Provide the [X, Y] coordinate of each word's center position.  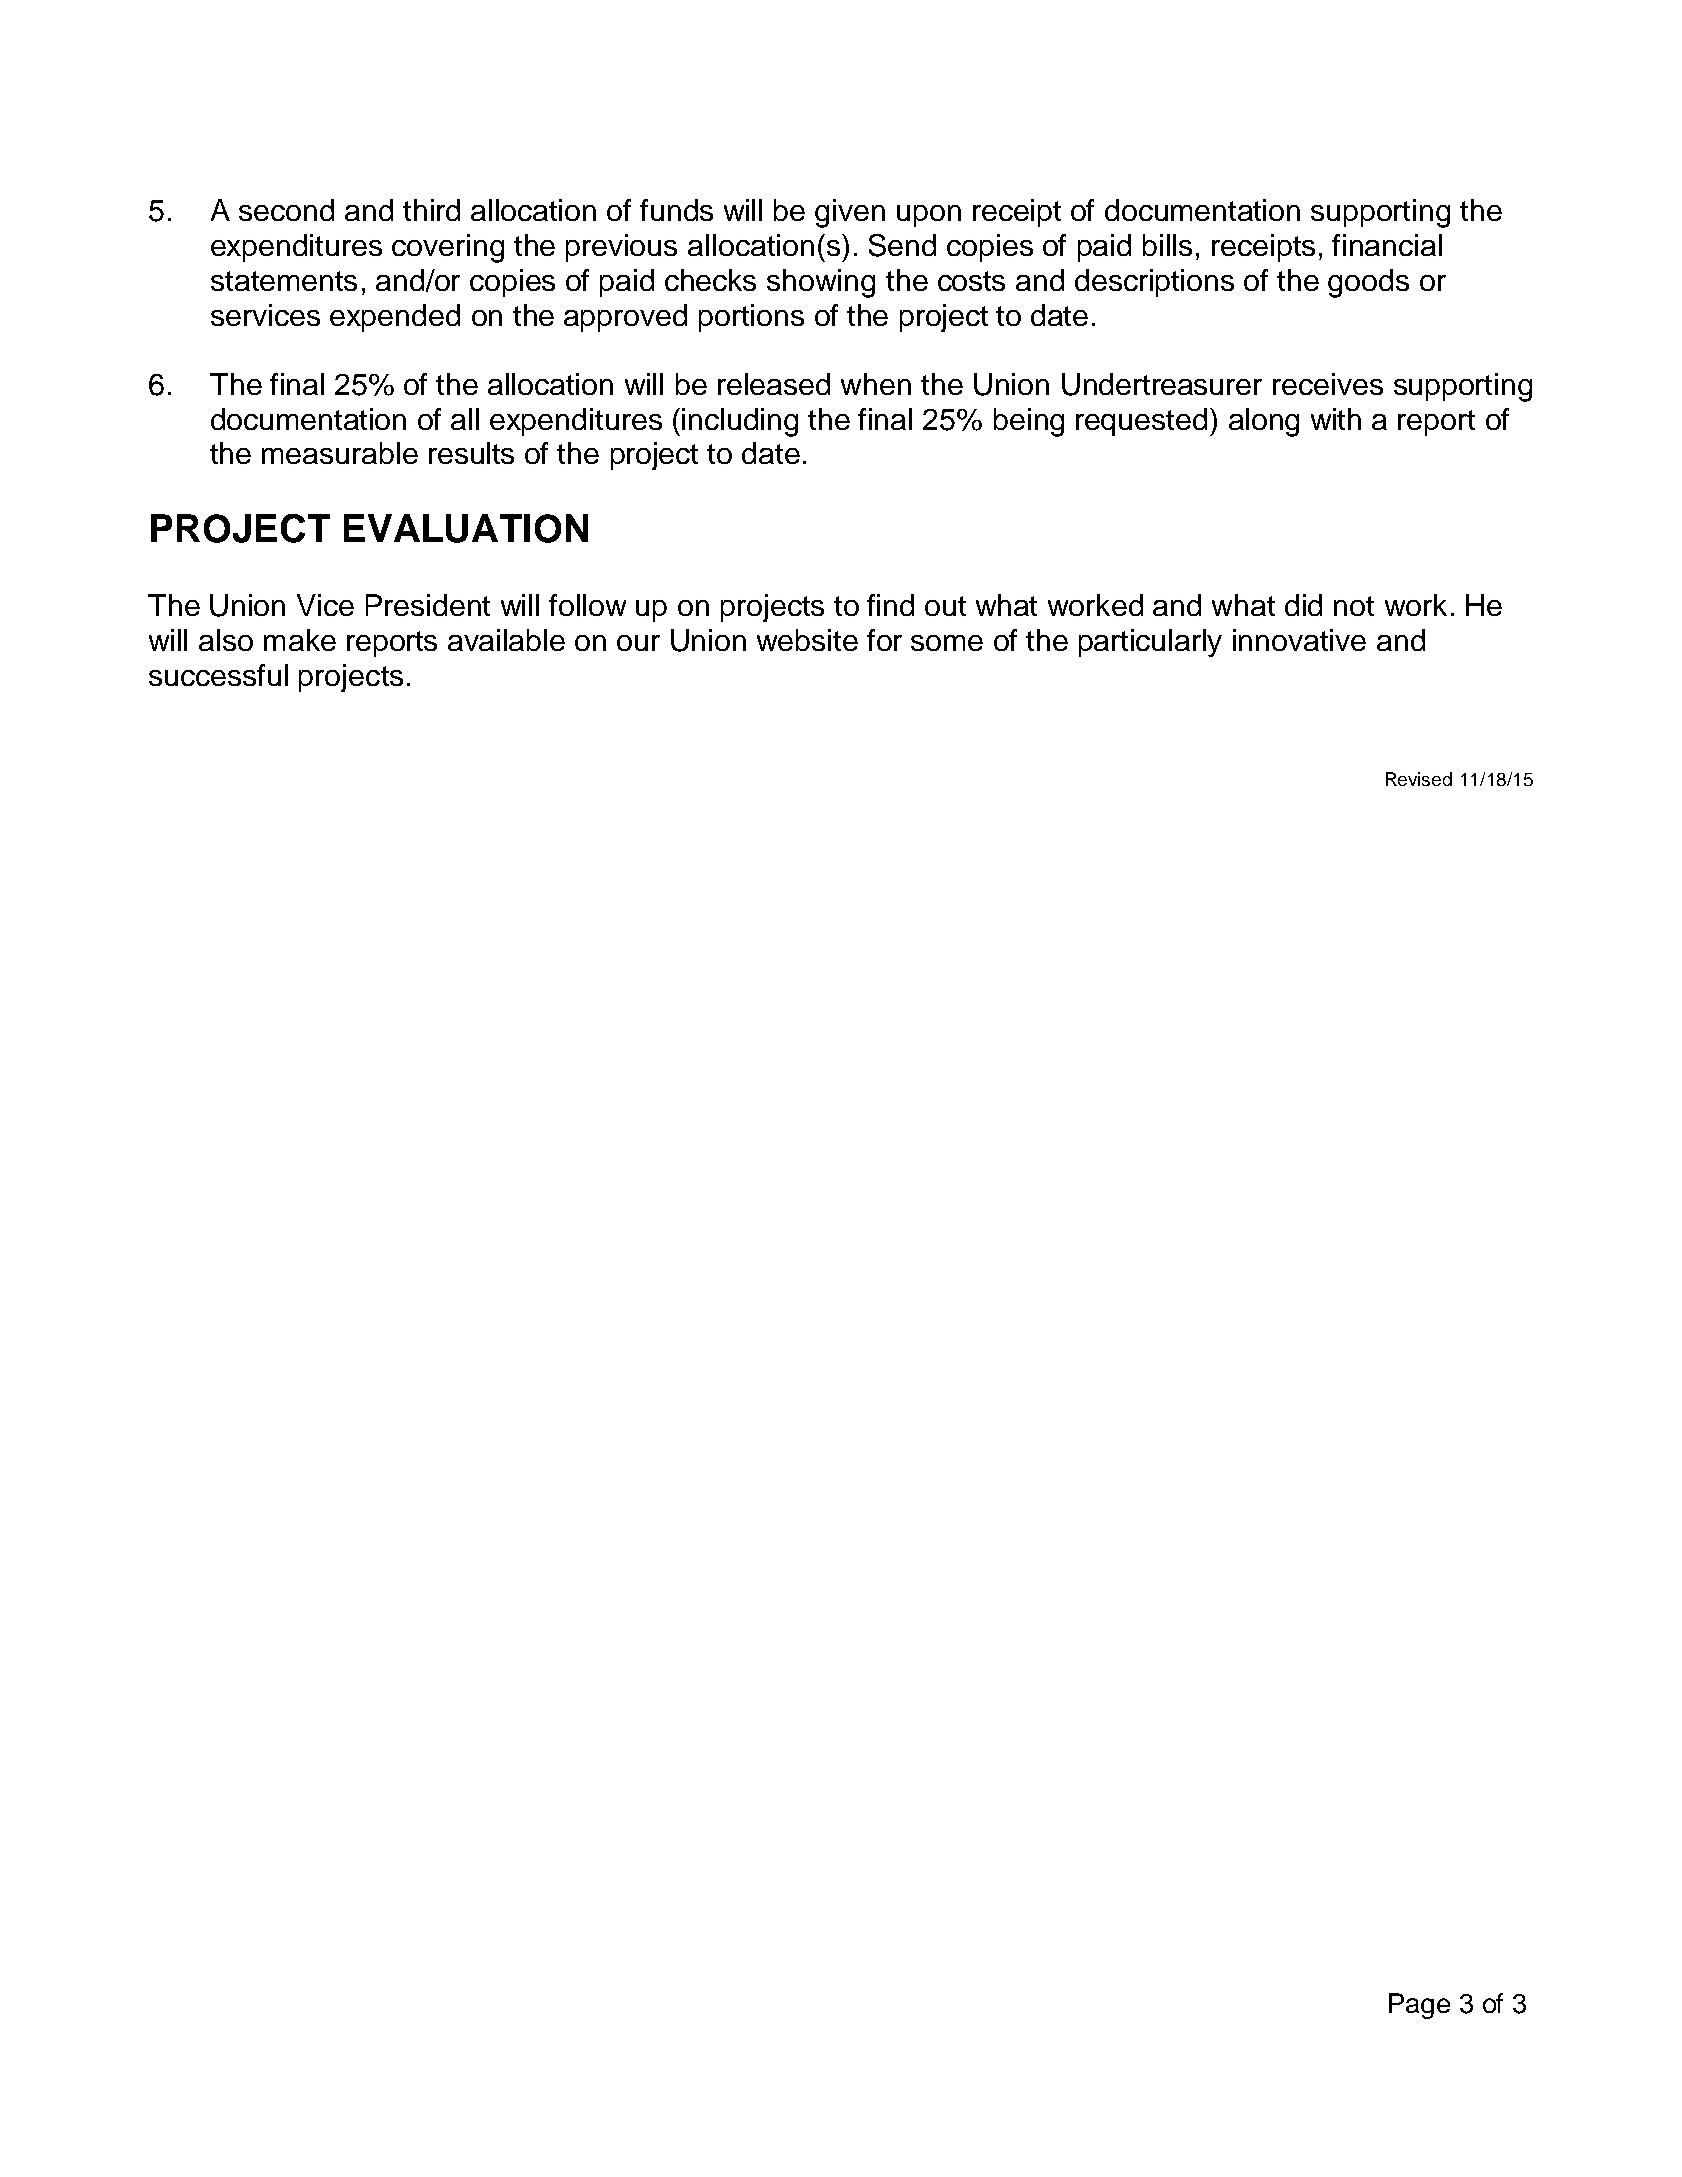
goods [1368, 283]
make [300, 640]
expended [395, 318]
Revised [1419, 779]
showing [821, 283]
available [506, 640]
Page [1419, 2006]
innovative [1299, 640]
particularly [1150, 643]
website [807, 640]
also [226, 640]
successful [218, 675]
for [884, 640]
